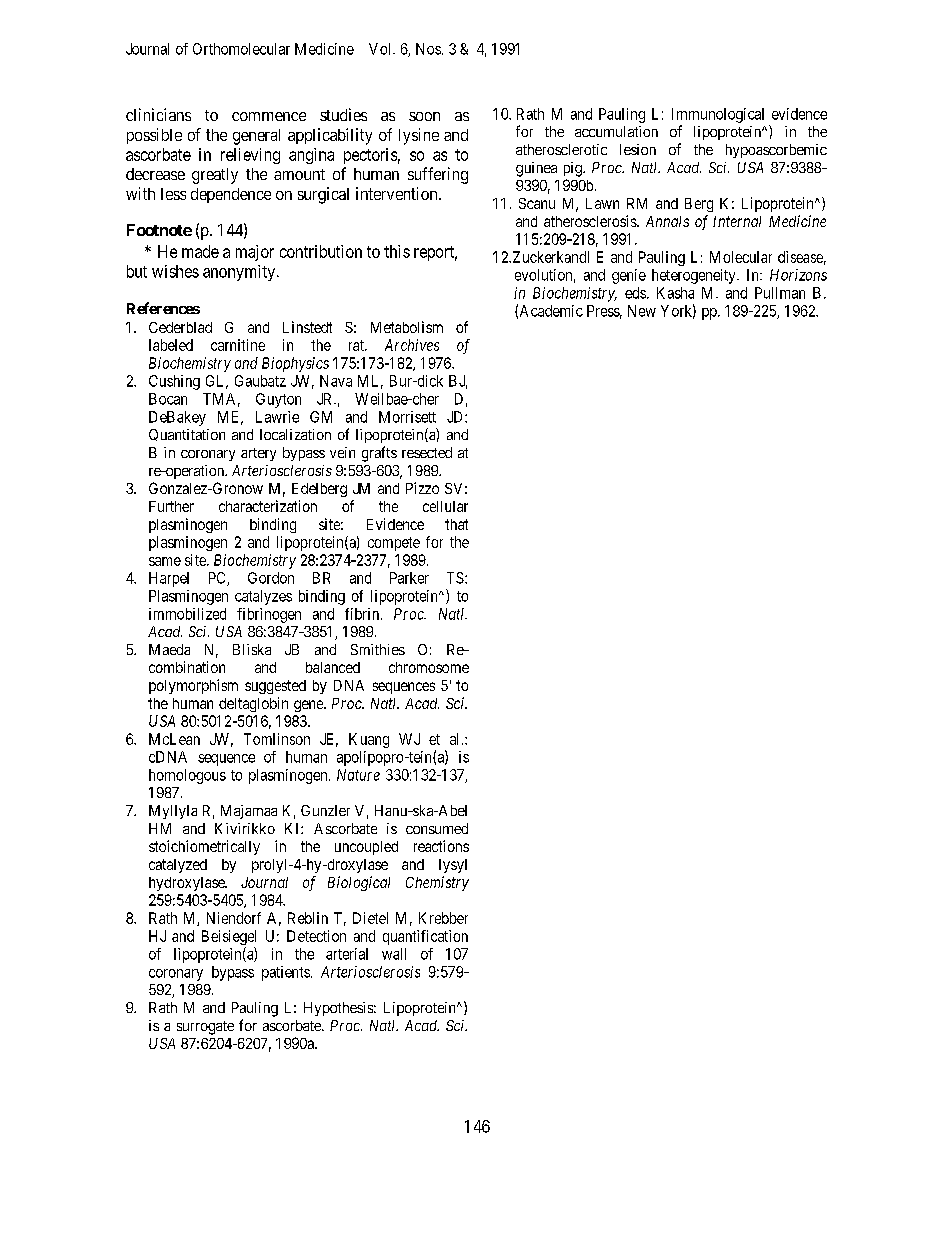  Describe the element at coordinates (187, 776) in the image. I see `homologous` at that location.
